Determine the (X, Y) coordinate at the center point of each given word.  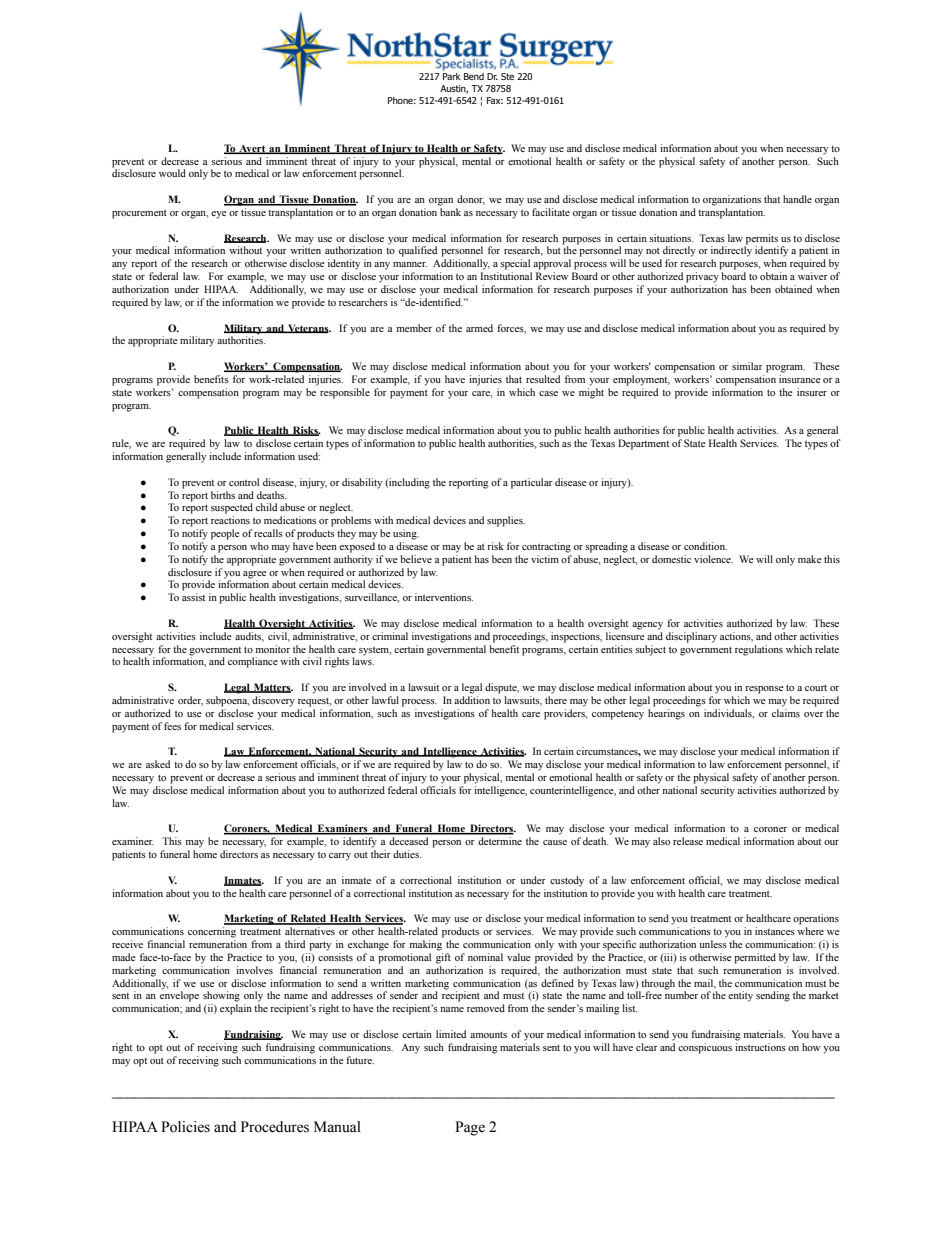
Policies (185, 1127)
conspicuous (705, 1048)
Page (470, 1128)
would (172, 173)
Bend (474, 76)
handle (797, 199)
